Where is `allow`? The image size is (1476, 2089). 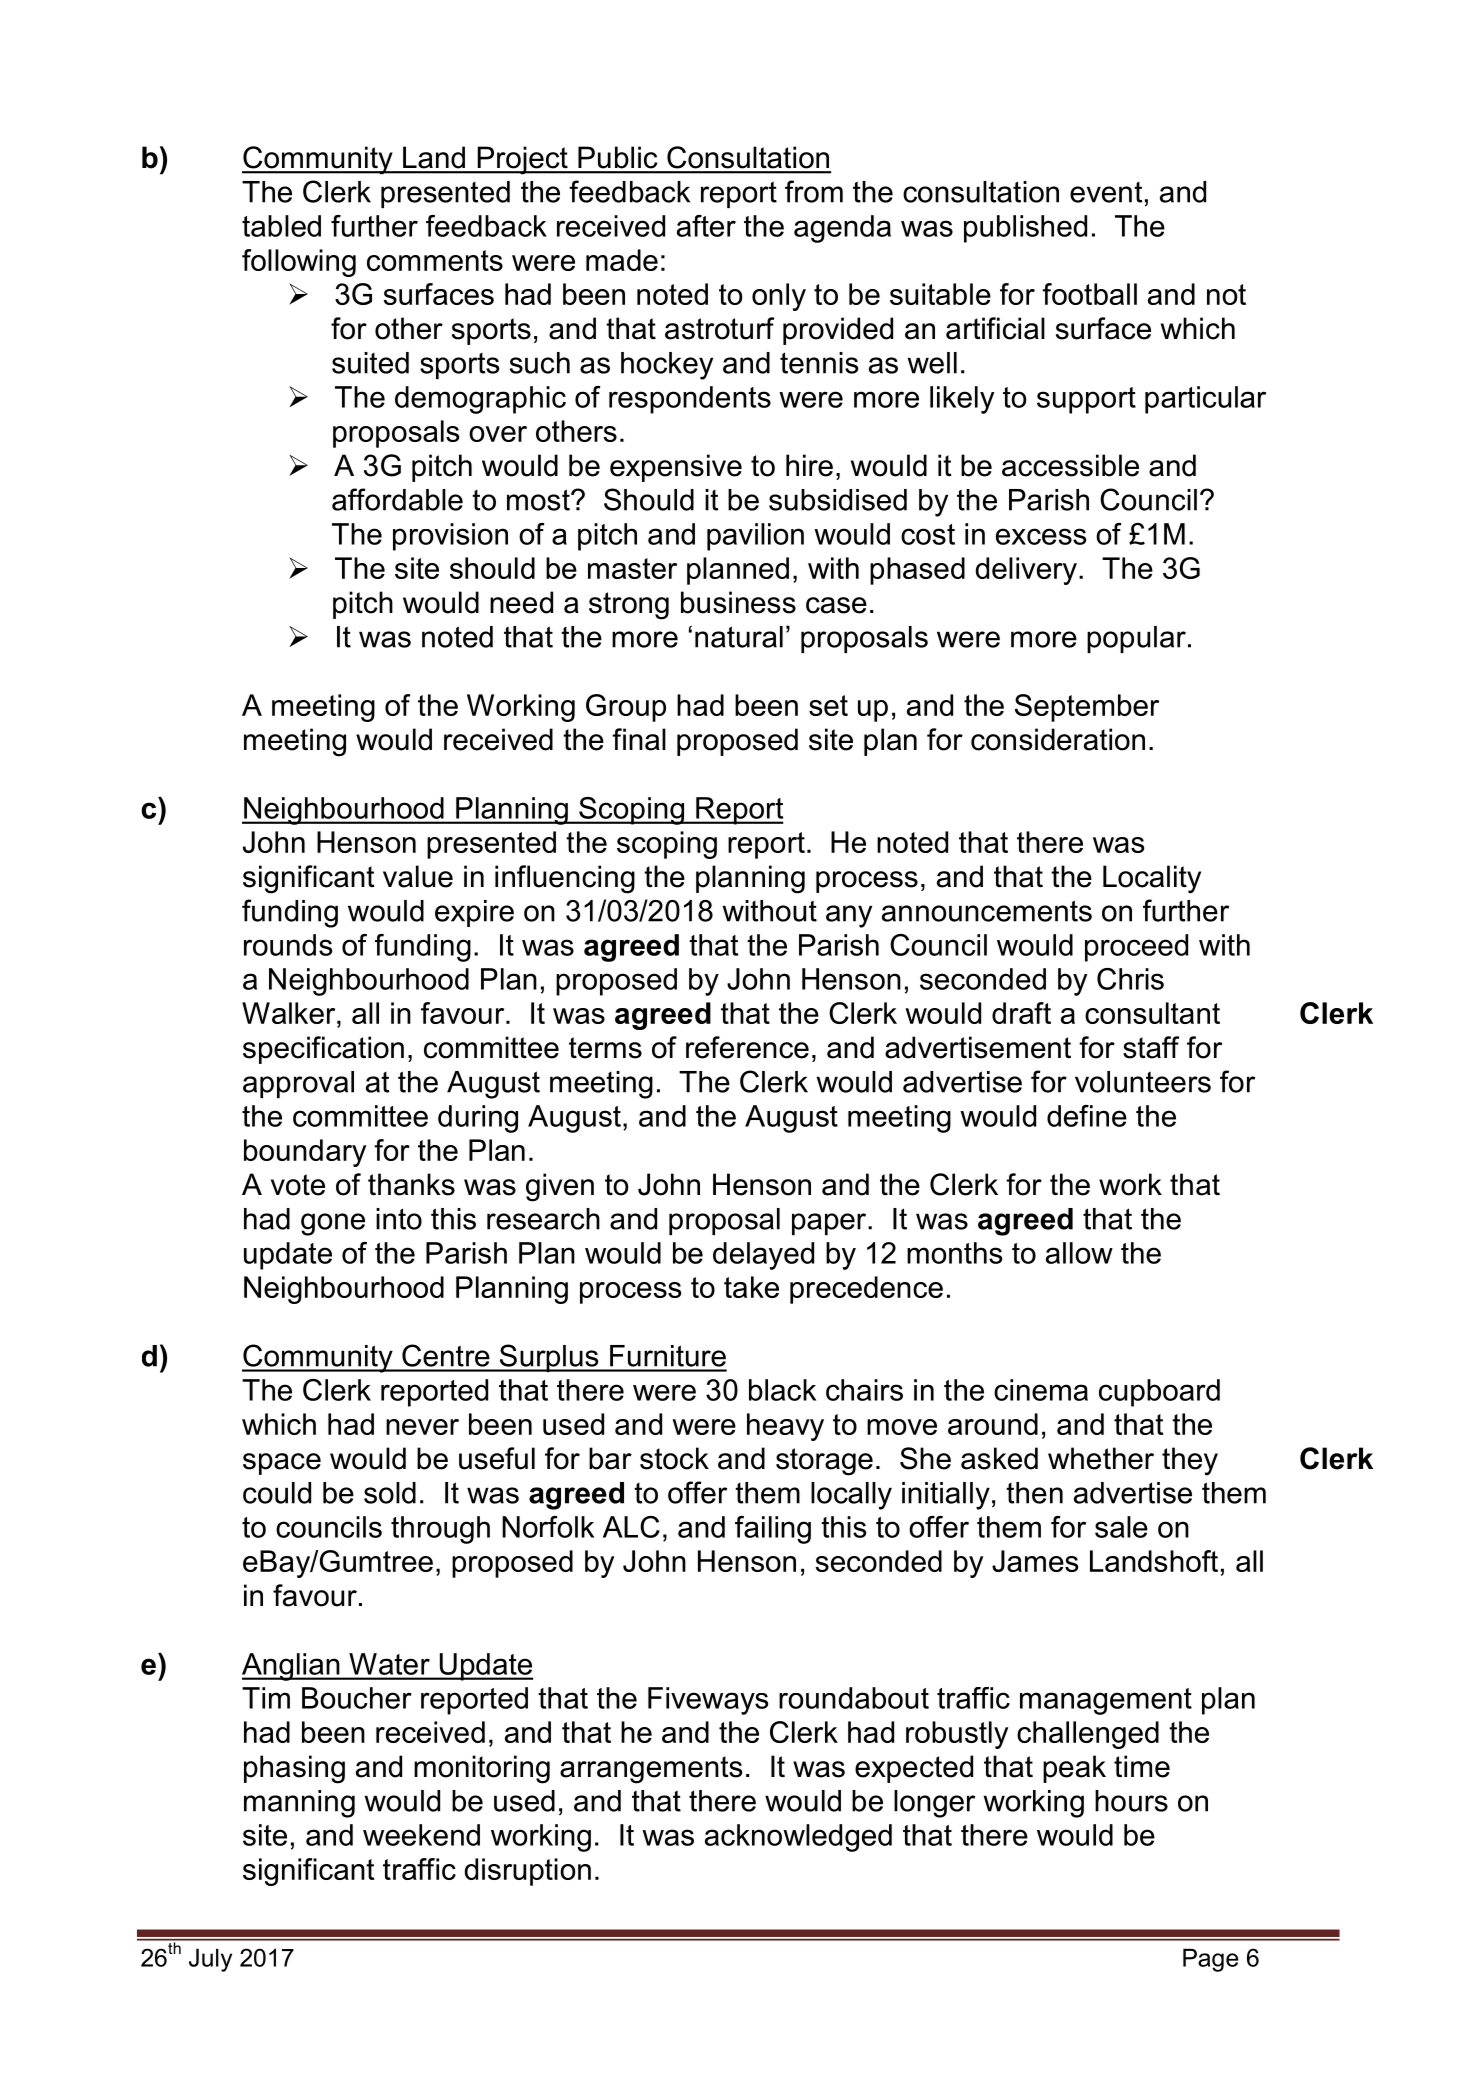 allow is located at coordinates (1079, 1253).
